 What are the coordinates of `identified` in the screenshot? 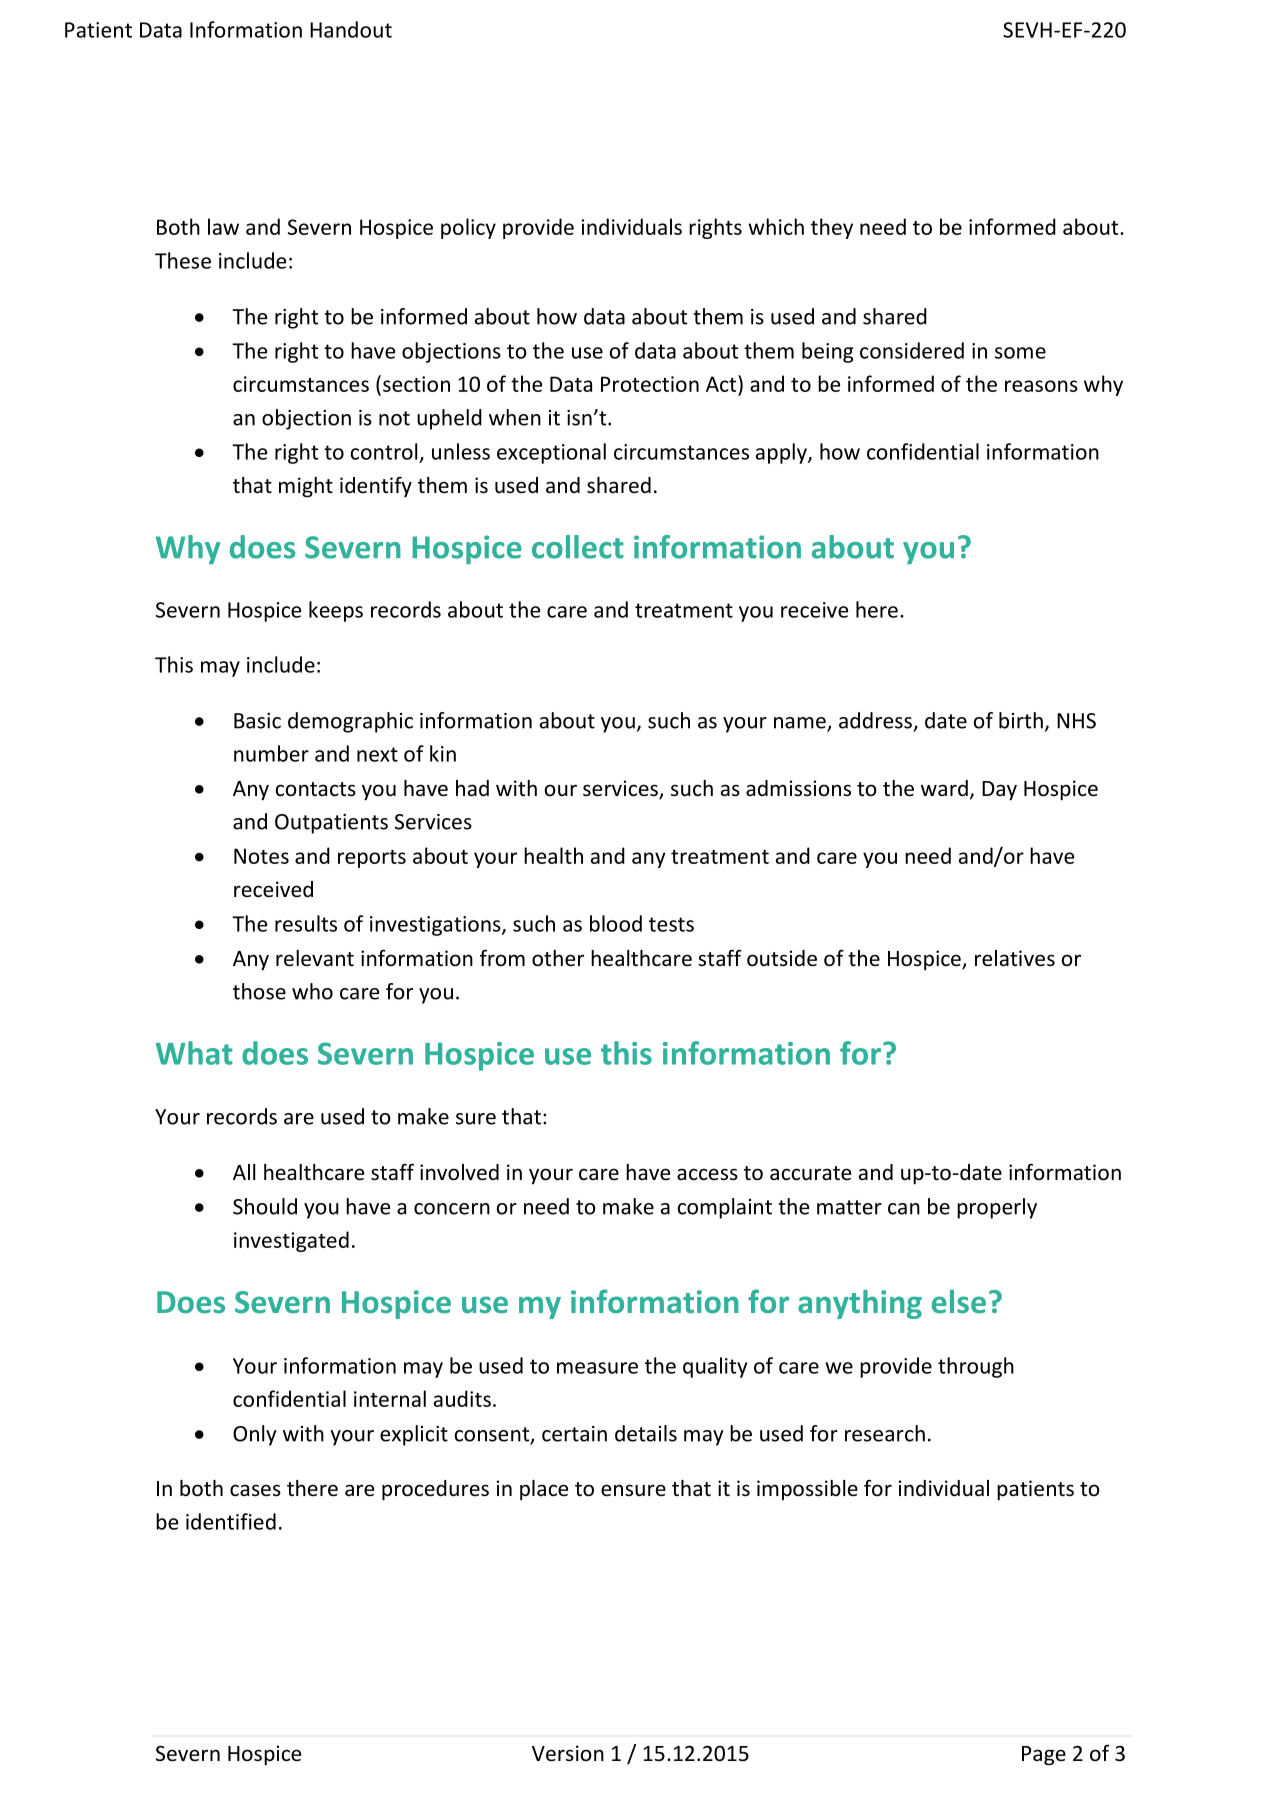 It's located at (231, 1521).
